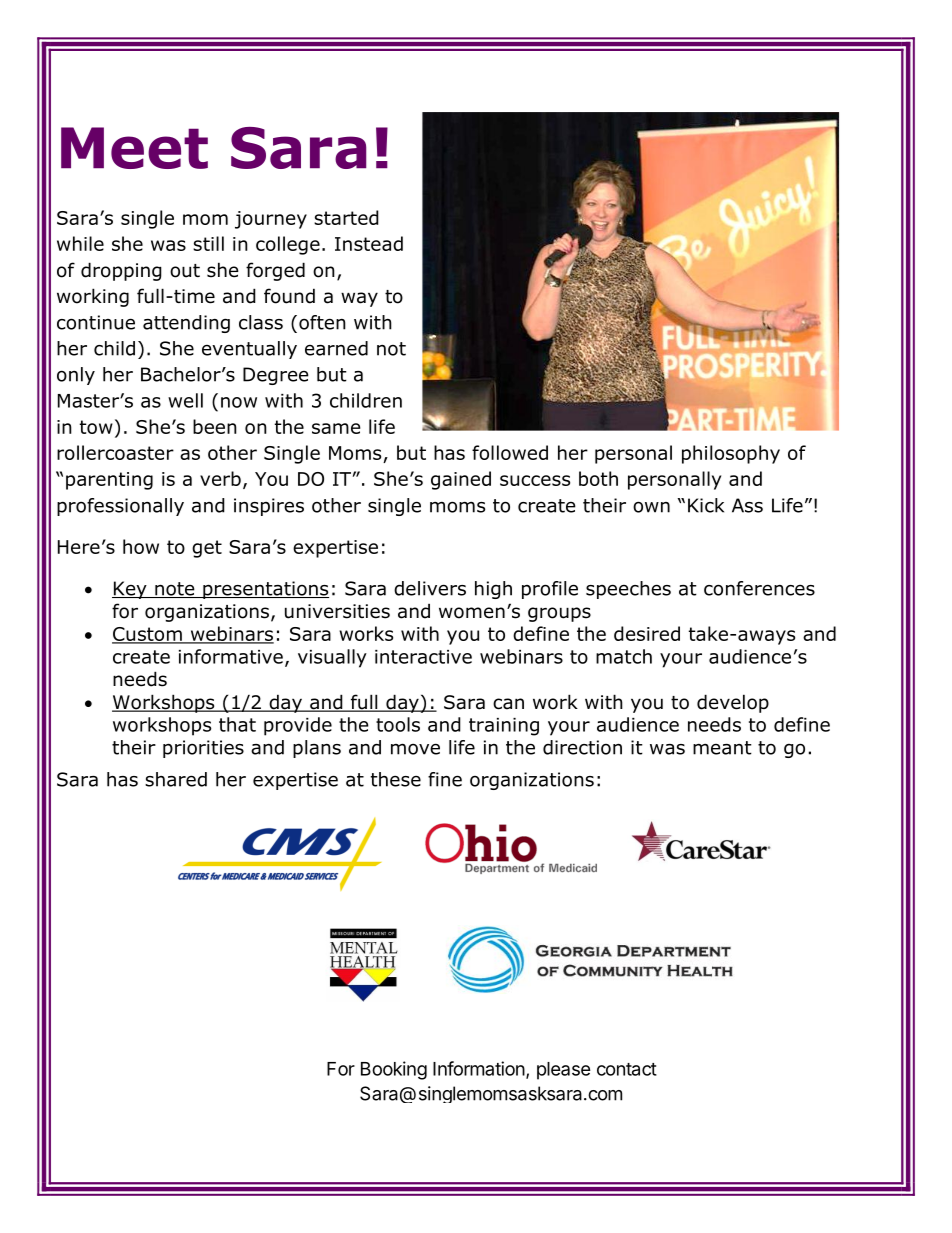  Describe the element at coordinates (346, 217) in the image. I see `started` at that location.
